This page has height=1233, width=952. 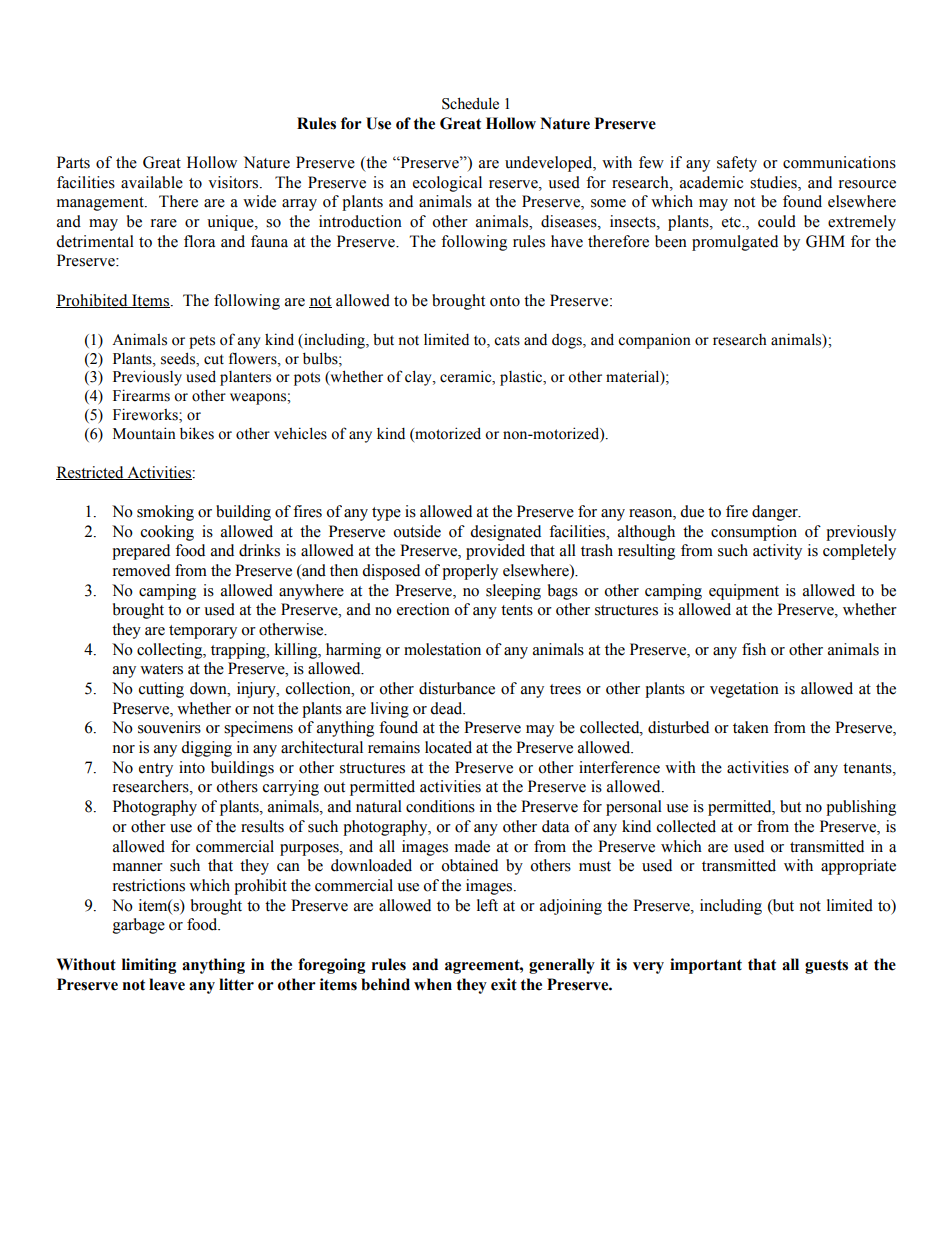 What do you see at coordinates (507, 340) in the page?
I see `cats` at bounding box center [507, 340].
